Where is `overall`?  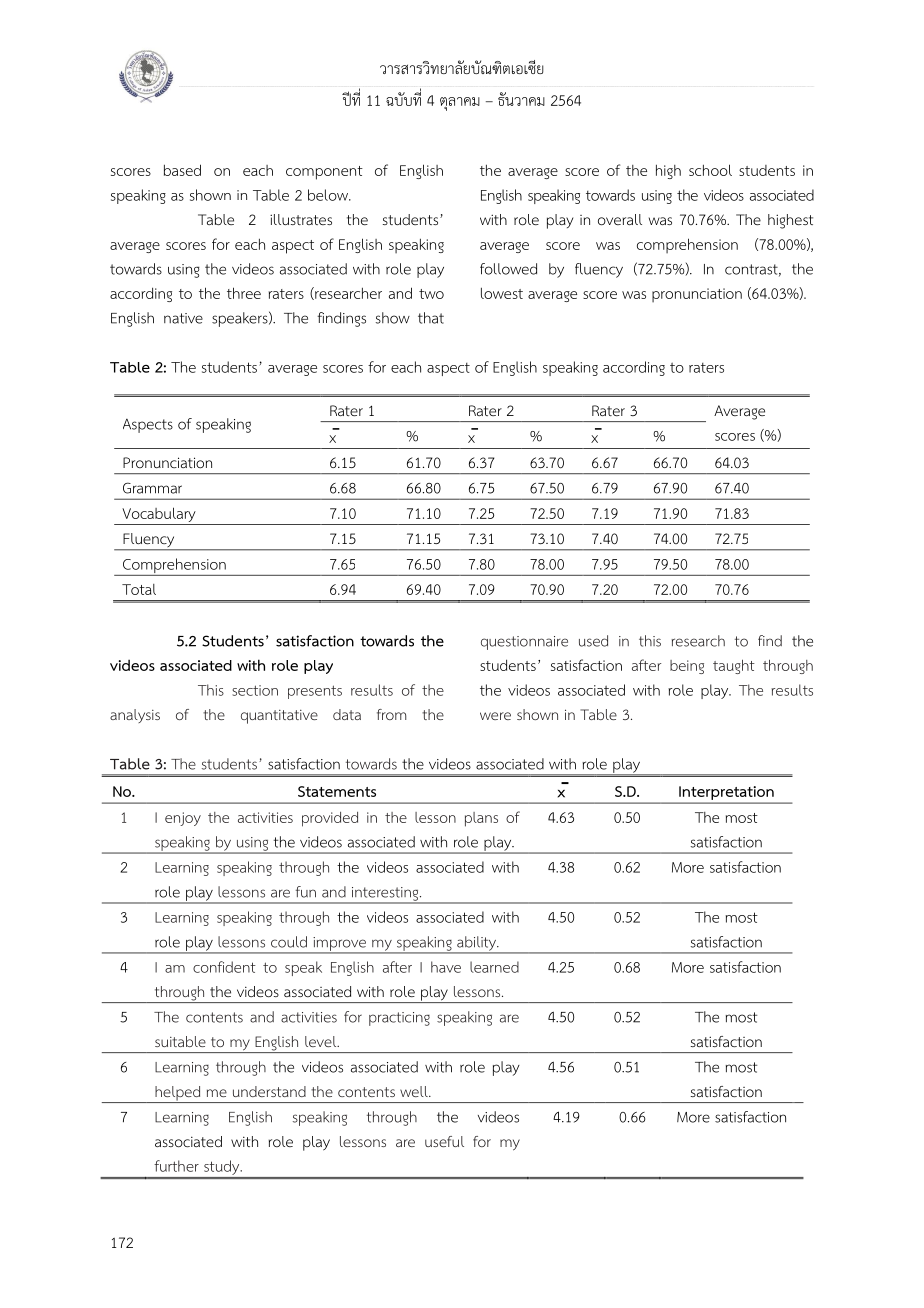 overall is located at coordinates (620, 220).
